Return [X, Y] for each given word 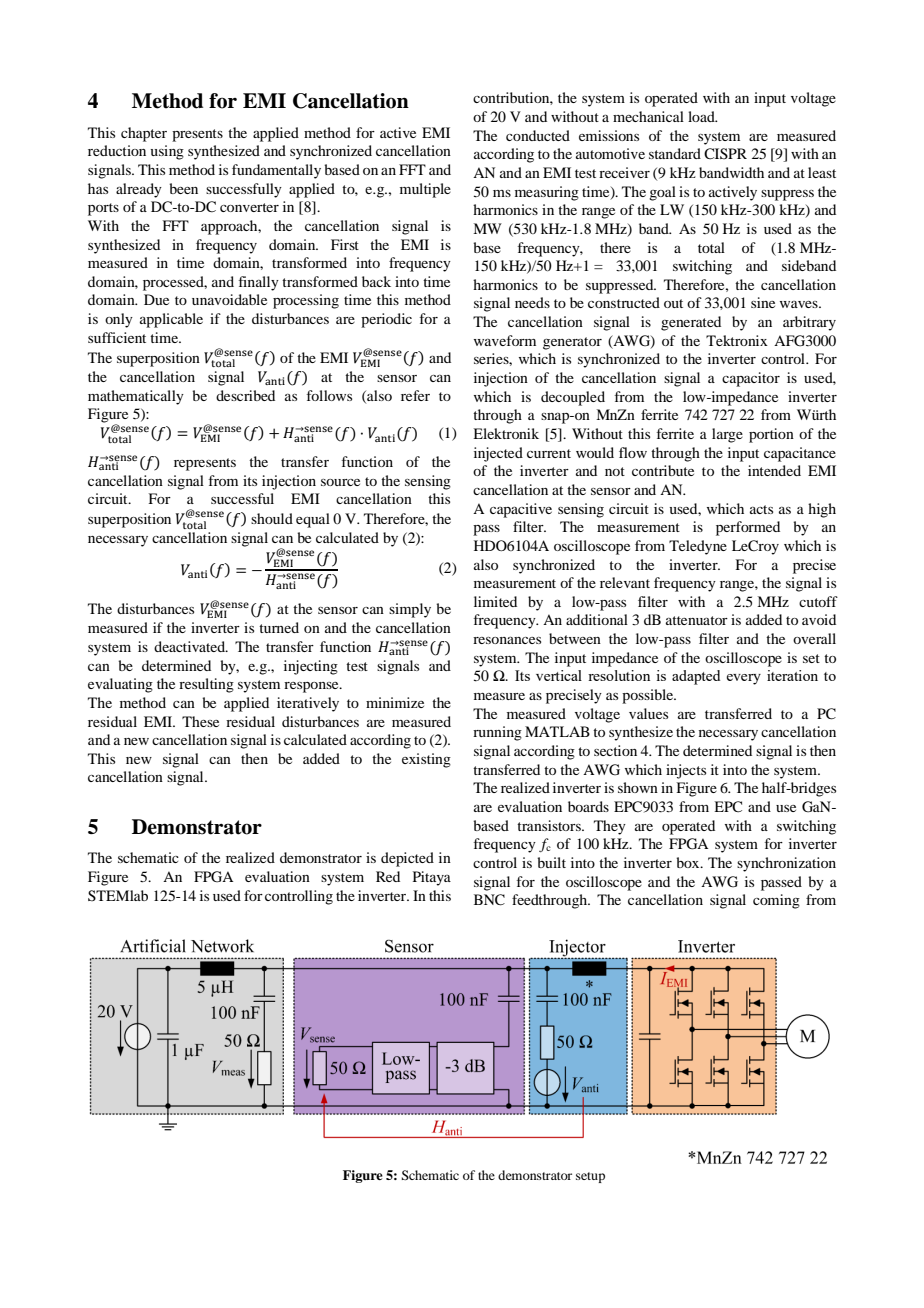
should [272, 518]
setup [590, 1177]
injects [686, 771]
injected [498, 454]
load [702, 116]
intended [774, 470]
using [167, 152]
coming [776, 901]
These [200, 721]
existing [426, 760]
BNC [489, 900]
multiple [425, 190]
